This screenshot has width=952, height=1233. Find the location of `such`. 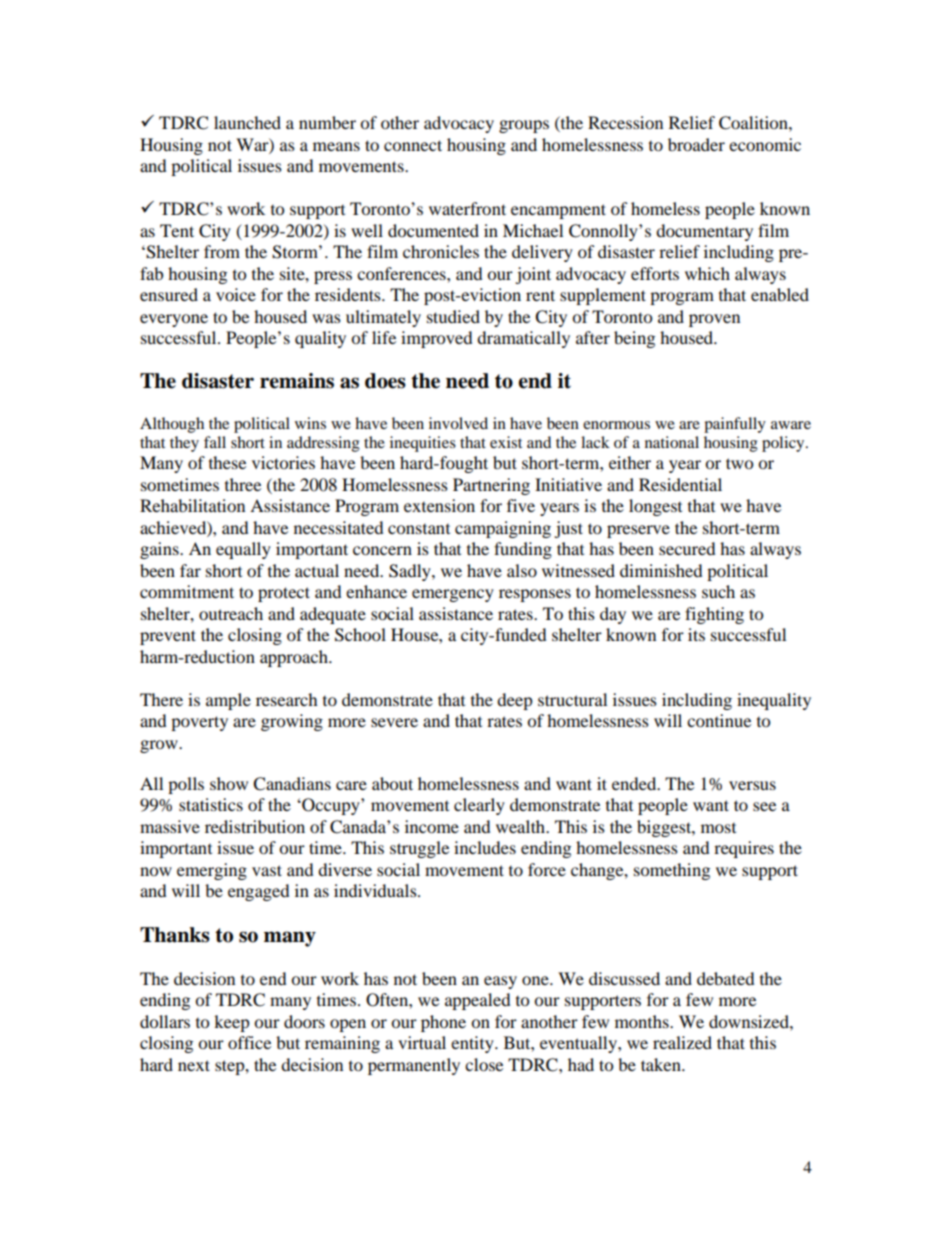

such is located at coordinates (718, 591).
